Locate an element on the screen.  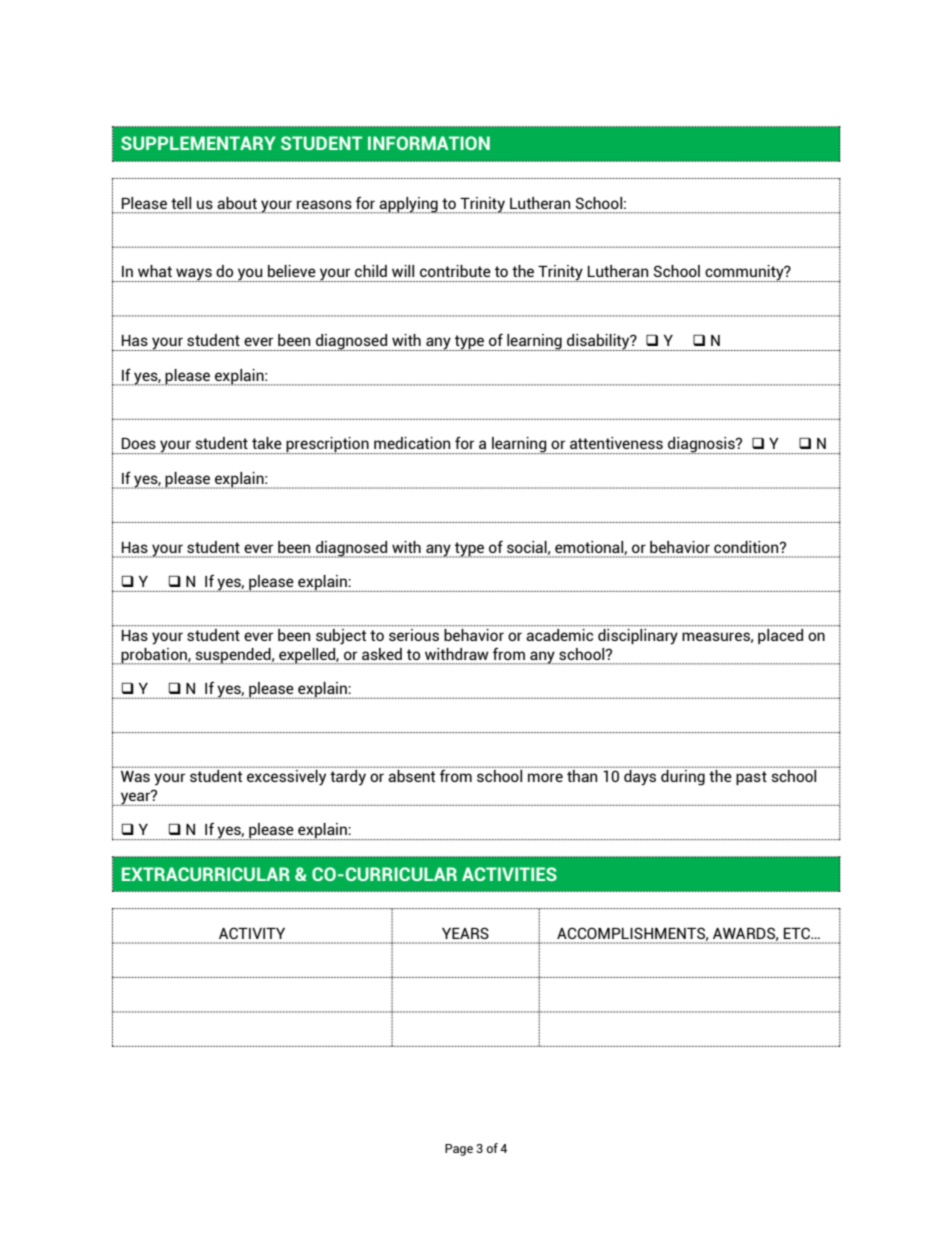
take is located at coordinates (267, 443).
